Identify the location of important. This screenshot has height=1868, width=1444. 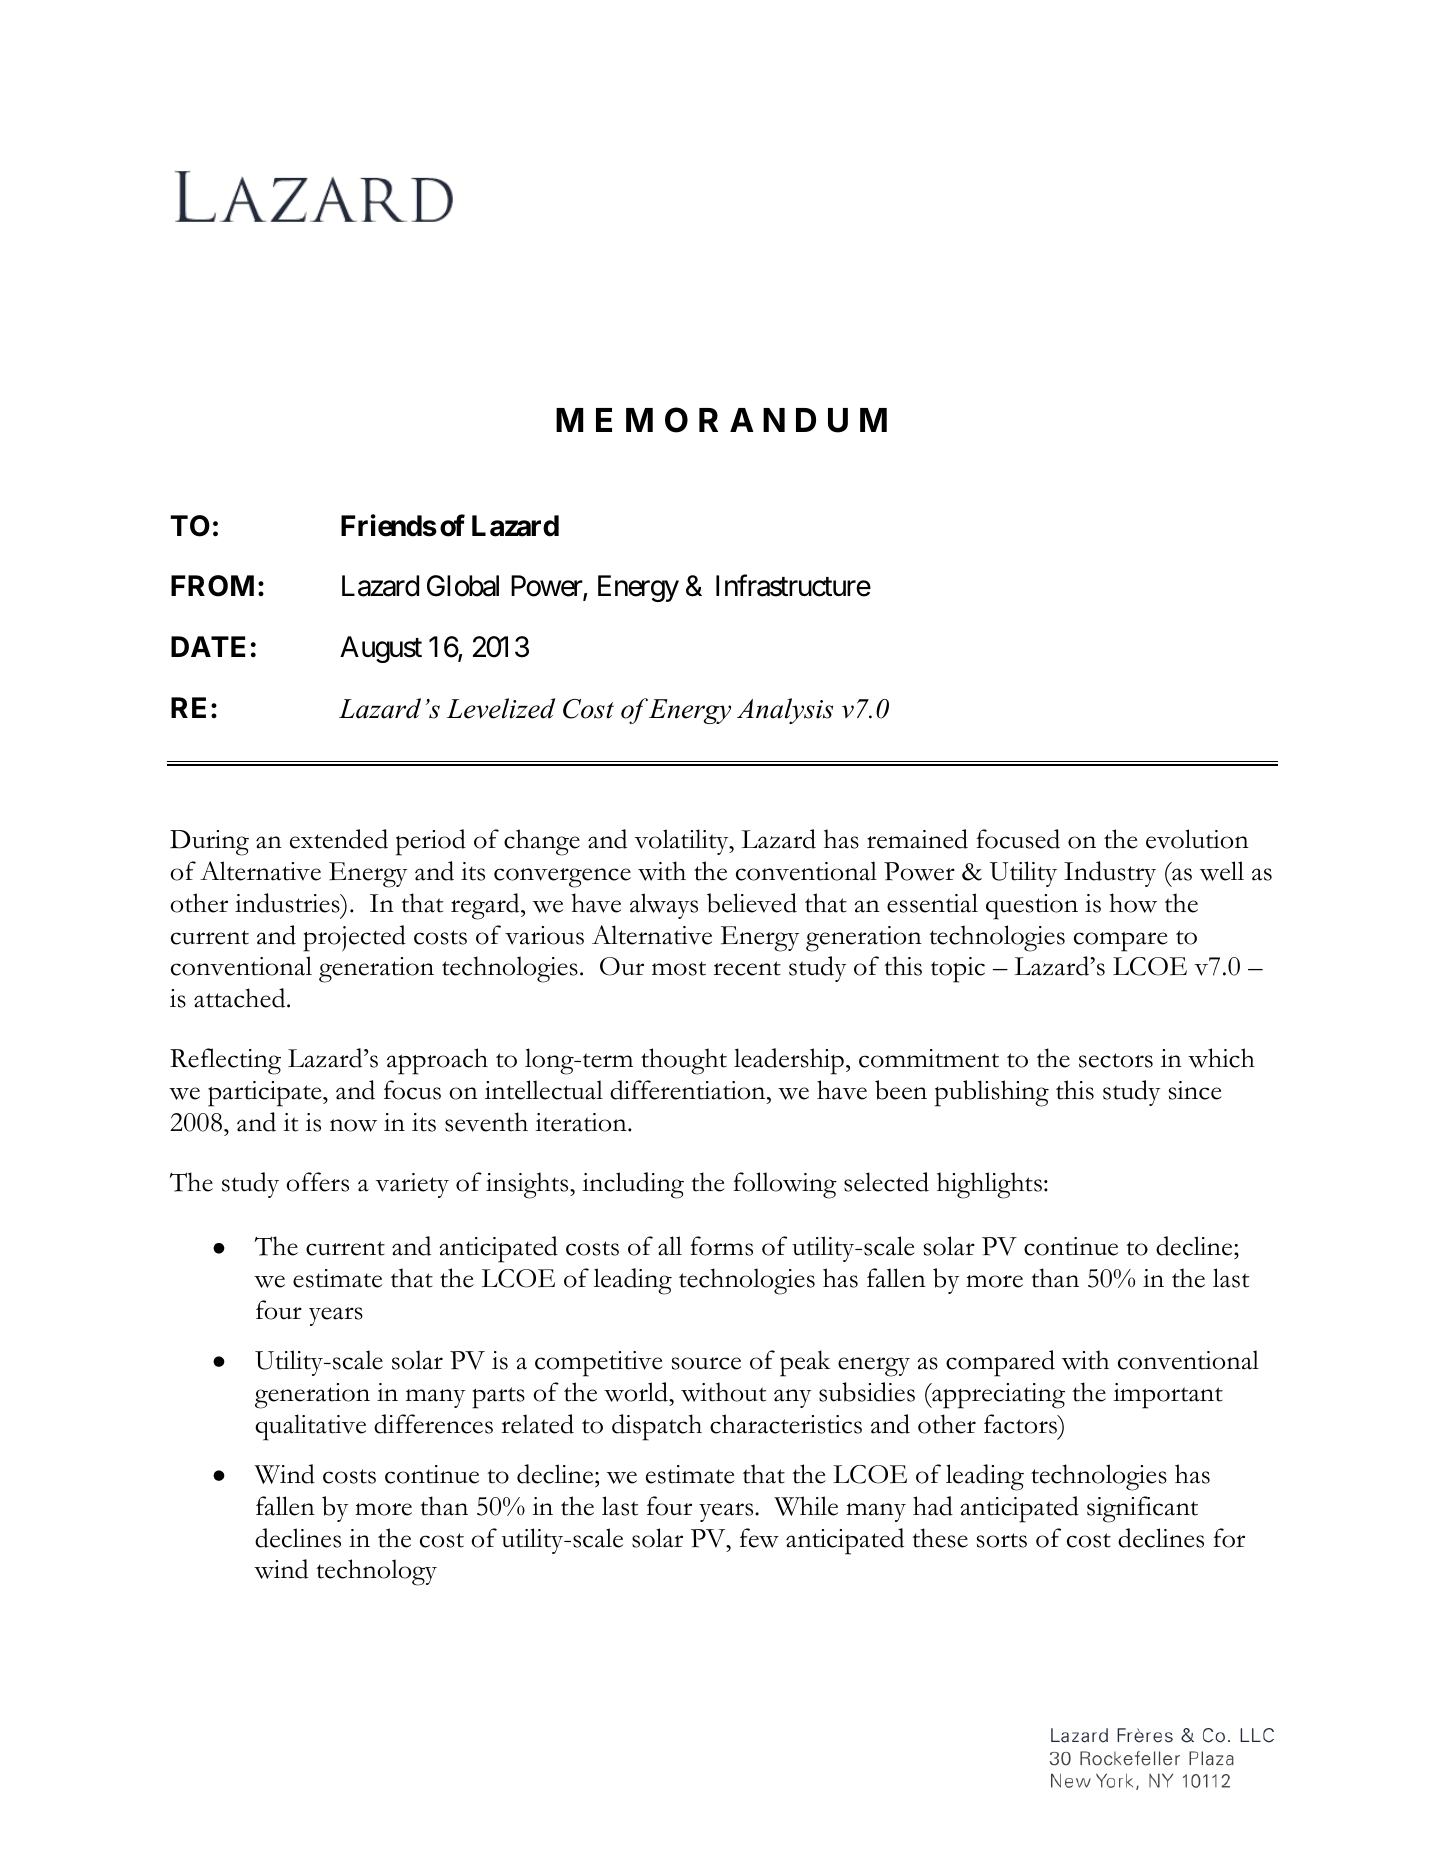
(1168, 1396).
